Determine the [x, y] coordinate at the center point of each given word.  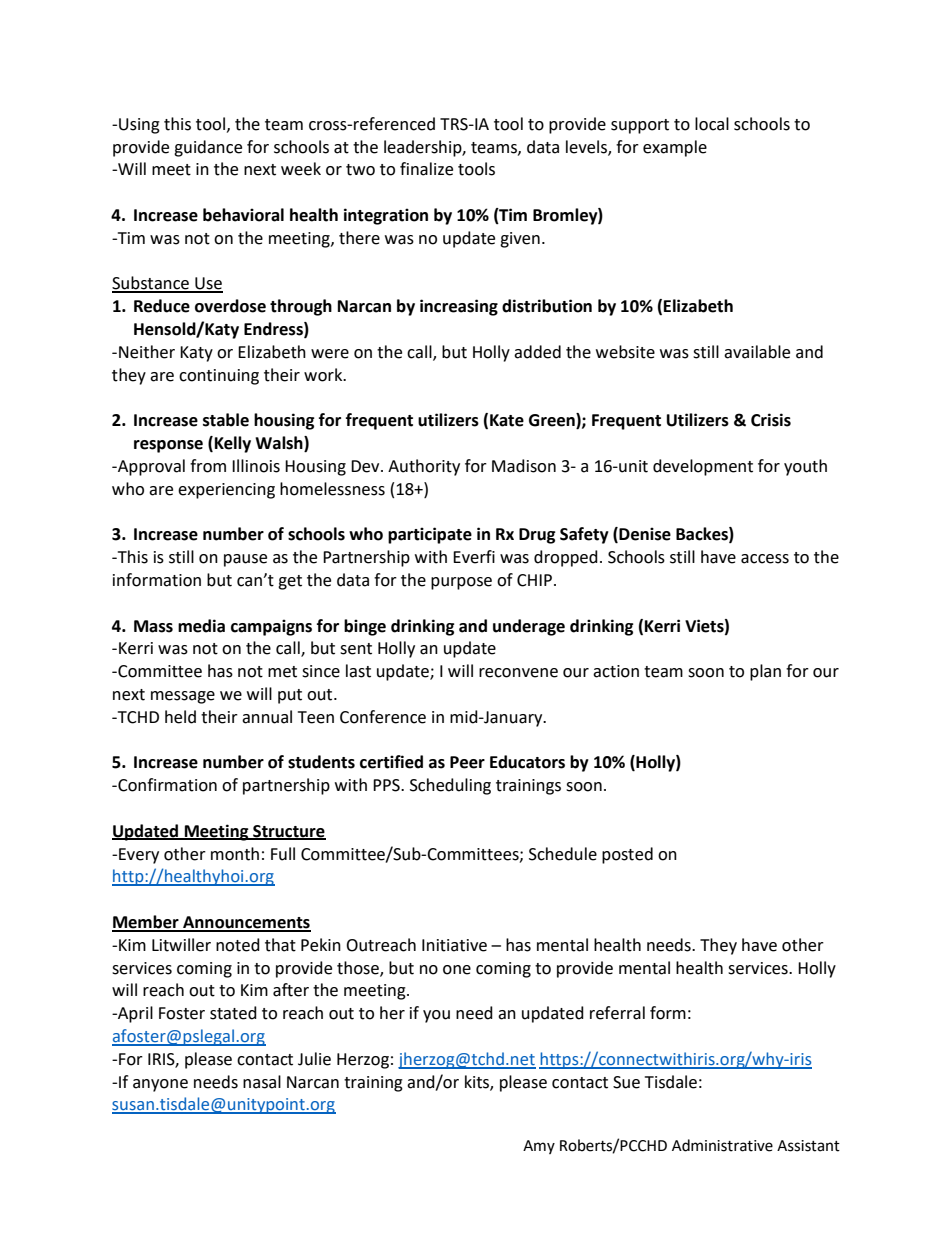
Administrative [722, 1145]
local [712, 124]
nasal [262, 1082]
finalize [426, 169]
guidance [208, 148]
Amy [539, 1147]
